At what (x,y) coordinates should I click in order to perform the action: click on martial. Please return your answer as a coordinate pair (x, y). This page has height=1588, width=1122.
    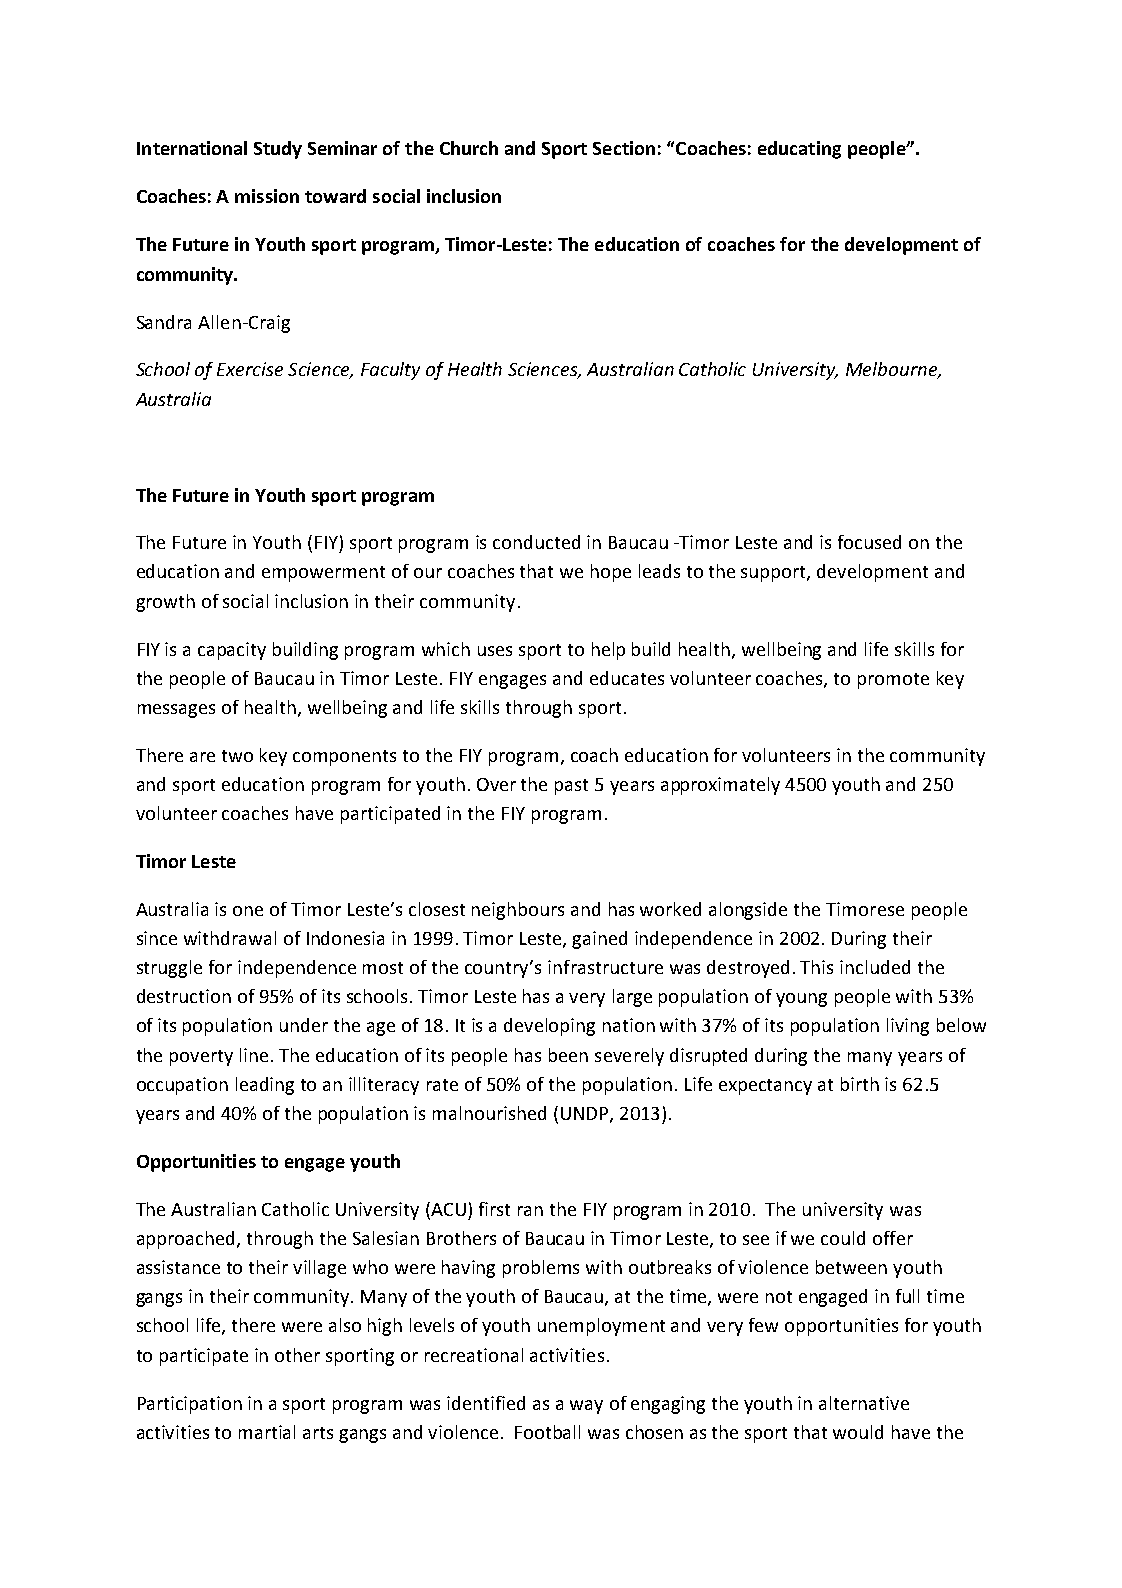
    Looking at the image, I should click on (267, 1432).
